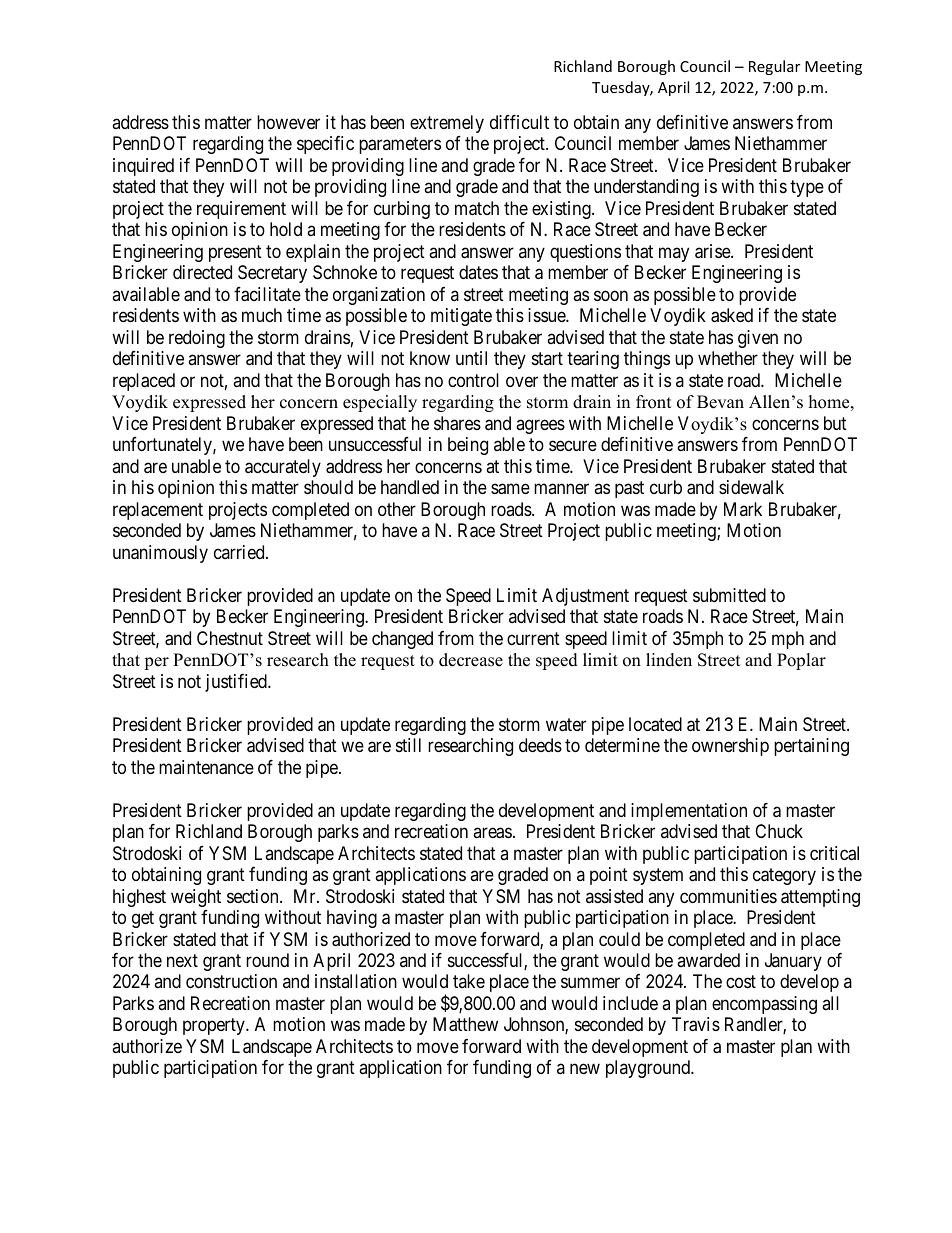 This image has height=1233, width=952. What do you see at coordinates (743, 509) in the image?
I see `Mark` at bounding box center [743, 509].
